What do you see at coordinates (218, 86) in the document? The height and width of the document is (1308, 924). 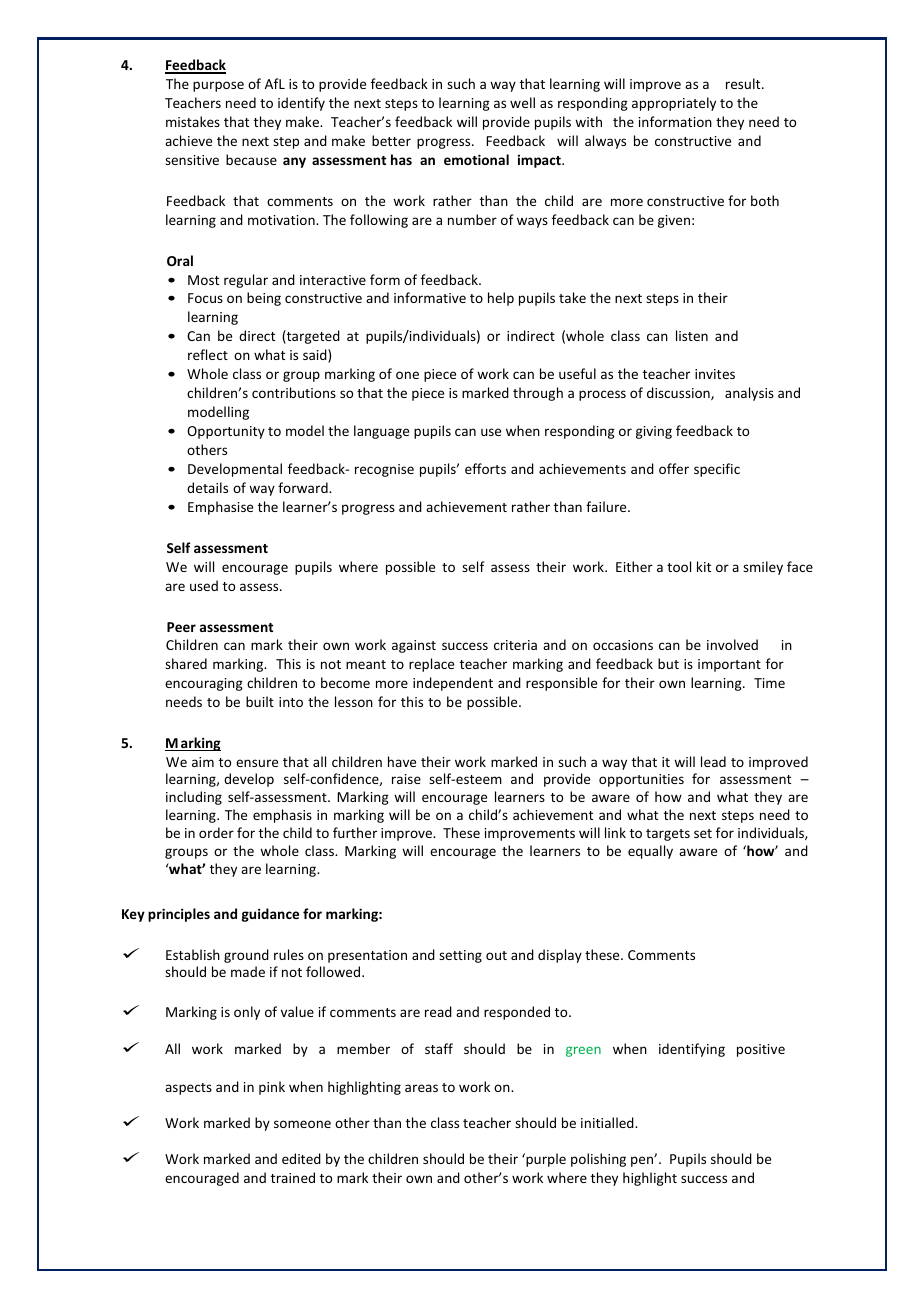 I see `purpose` at bounding box center [218, 86].
